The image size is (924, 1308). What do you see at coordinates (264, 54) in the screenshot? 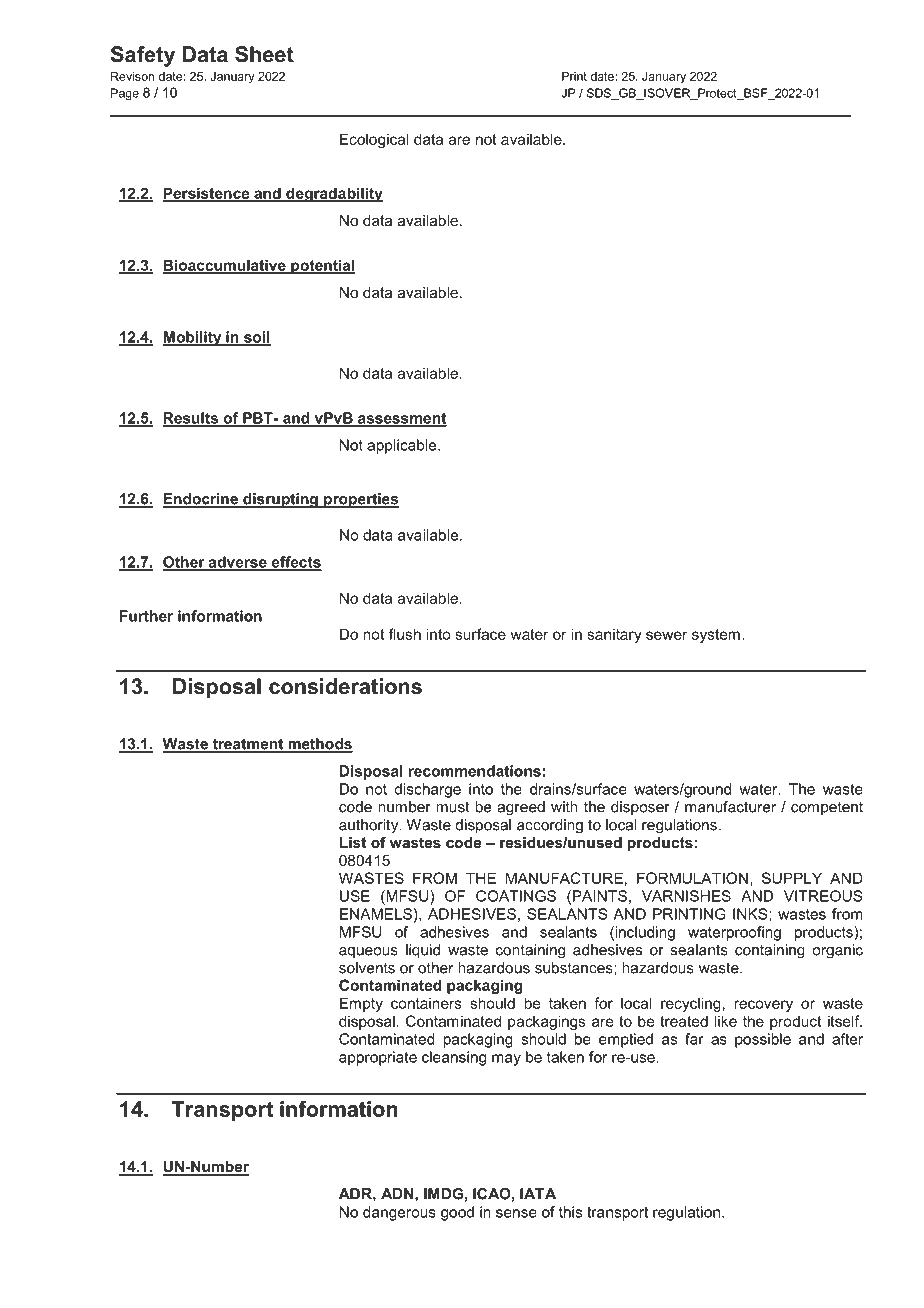
I see `Sheet` at bounding box center [264, 54].
